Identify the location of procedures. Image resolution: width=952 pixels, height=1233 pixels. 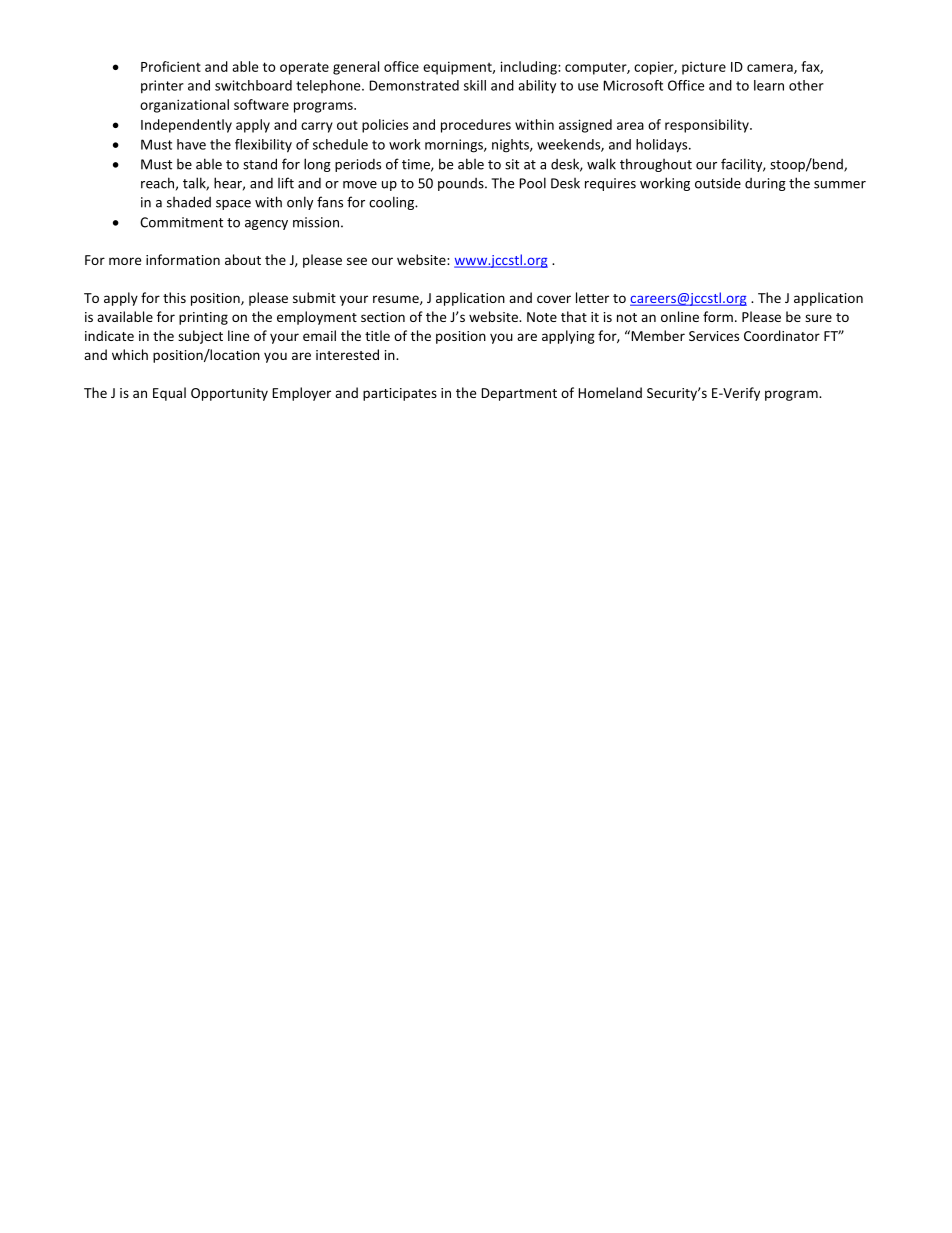
(476, 126).
